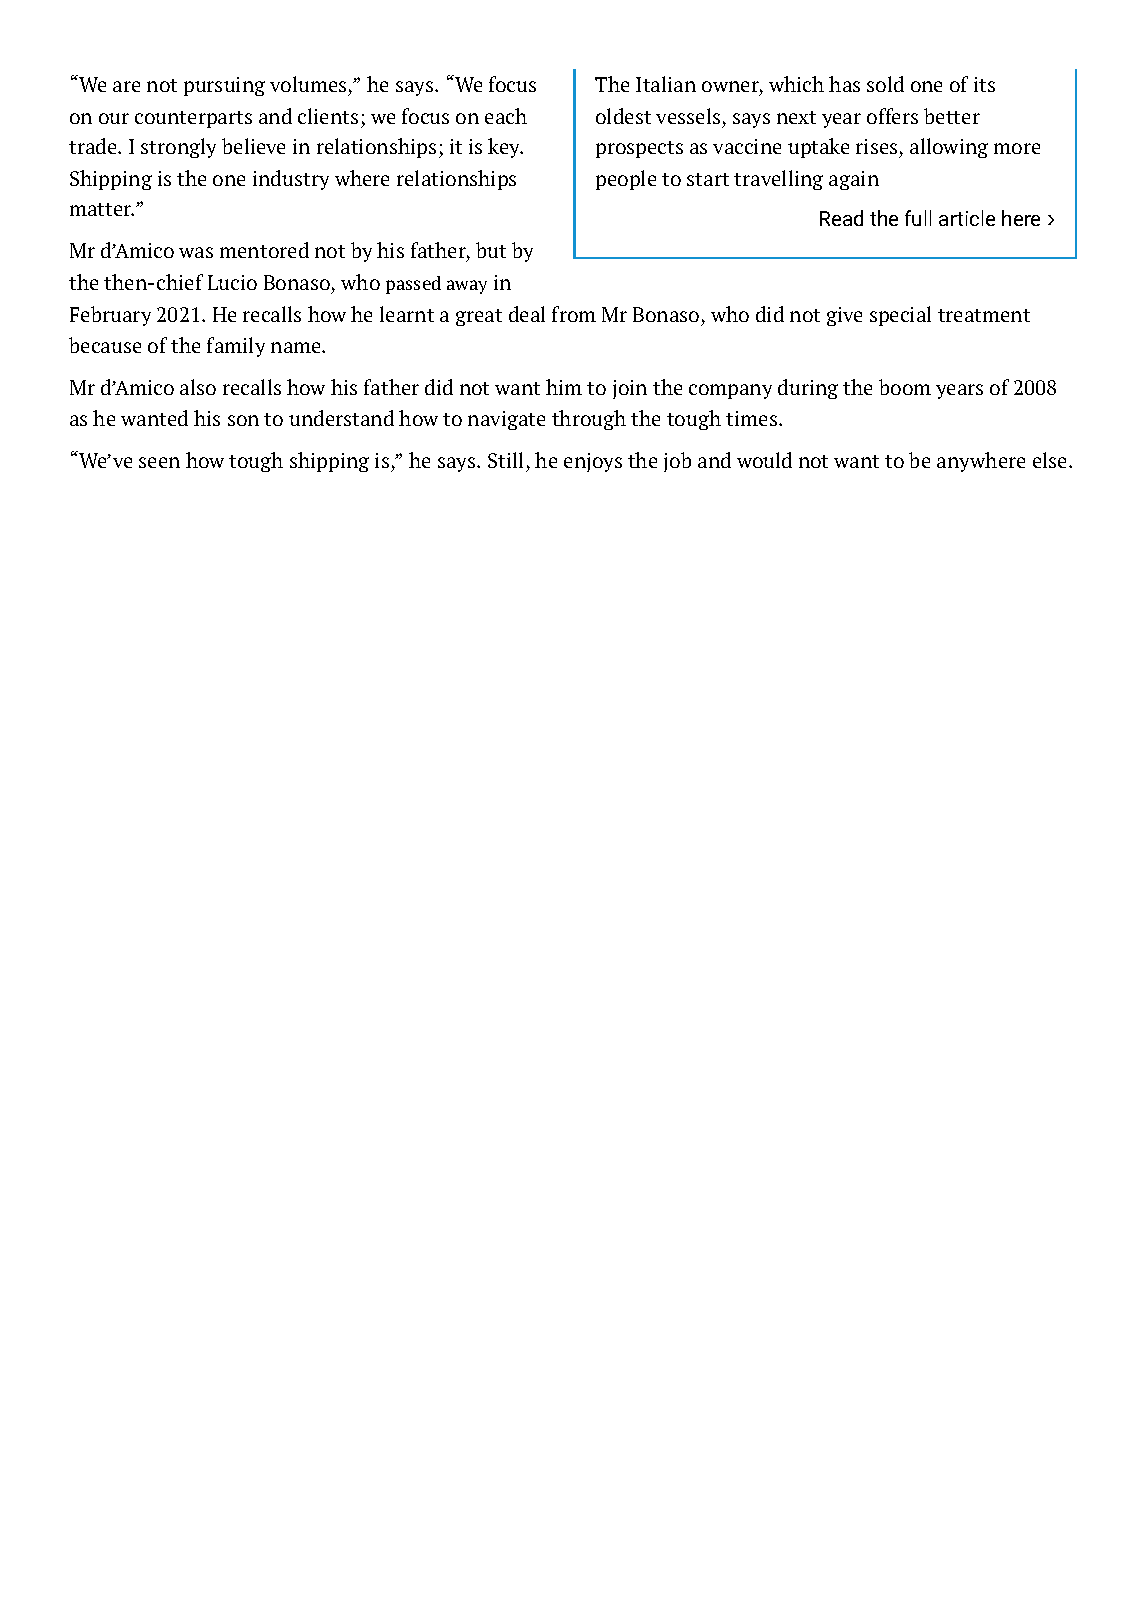 This image has width=1146, height=1621. What do you see at coordinates (984, 84) in the image?
I see `its` at bounding box center [984, 84].
